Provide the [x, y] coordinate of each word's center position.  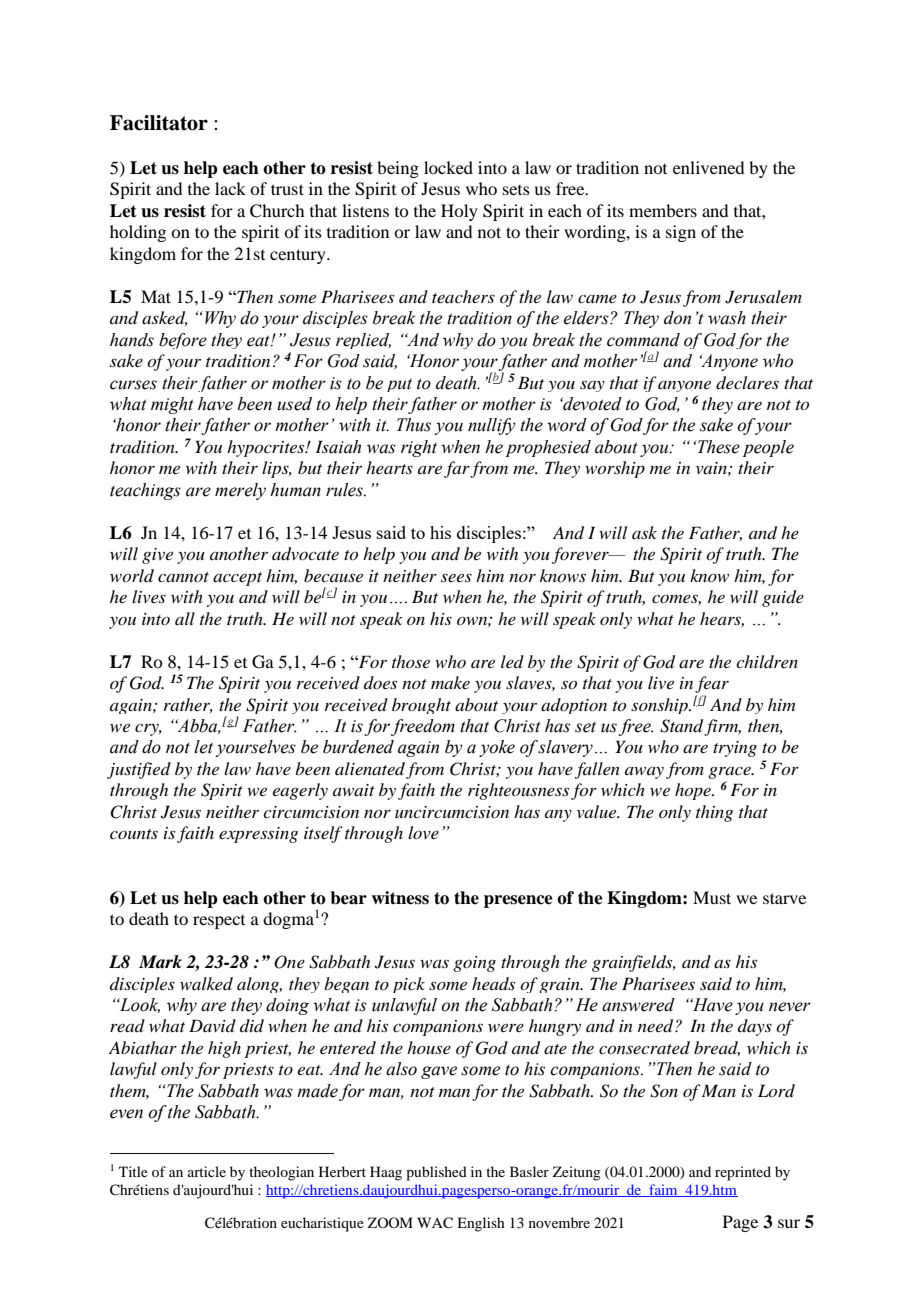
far [457, 469]
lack [230, 188]
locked [448, 167]
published [436, 1173]
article [207, 1171]
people [768, 448]
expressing [258, 835]
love [423, 832]
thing [714, 813]
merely [240, 491]
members [663, 210]
